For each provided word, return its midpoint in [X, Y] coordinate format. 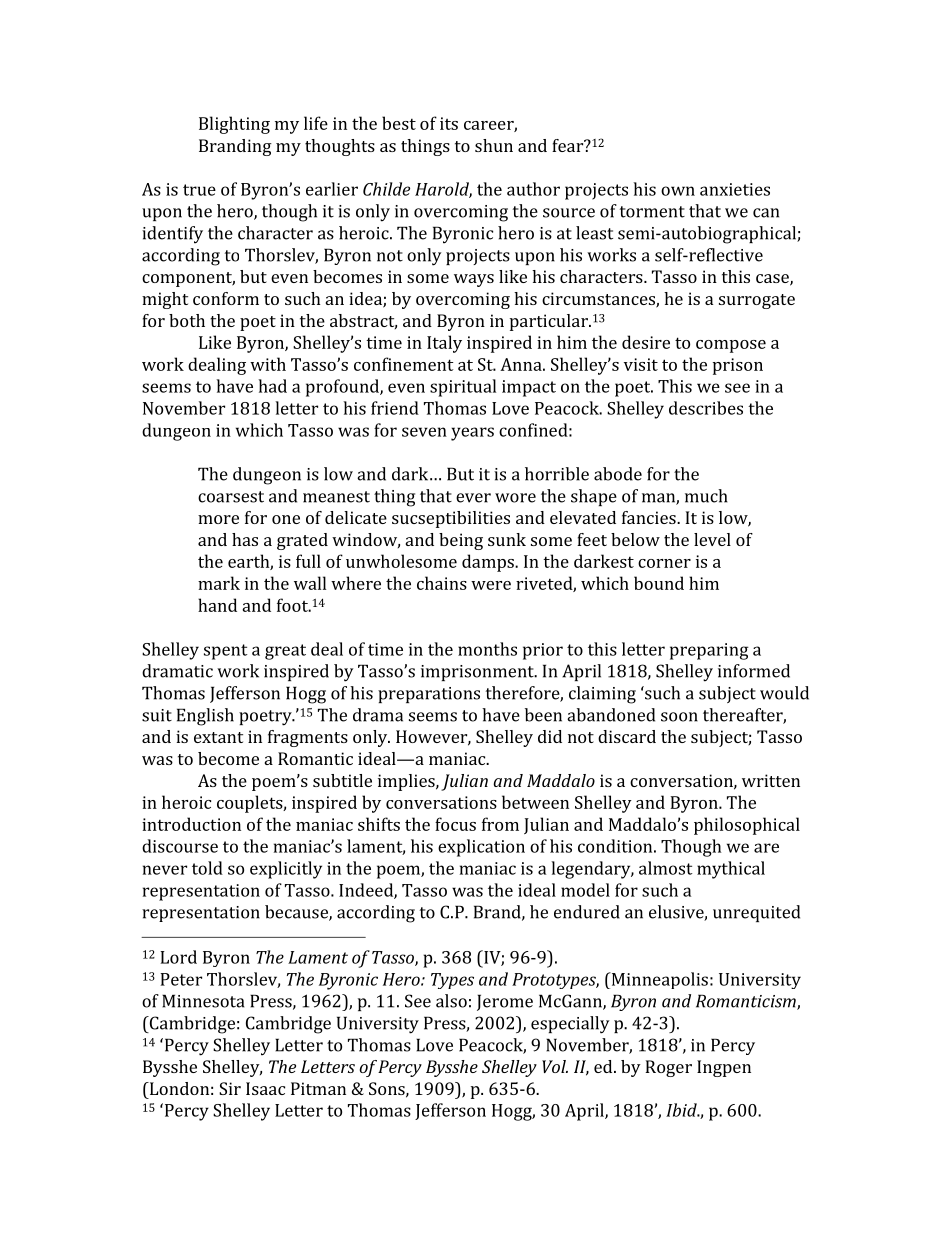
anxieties [735, 189]
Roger [668, 1068]
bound [659, 583]
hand [217, 605]
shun [494, 145]
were [491, 585]
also [451, 1001]
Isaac [265, 1088]
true [199, 190]
